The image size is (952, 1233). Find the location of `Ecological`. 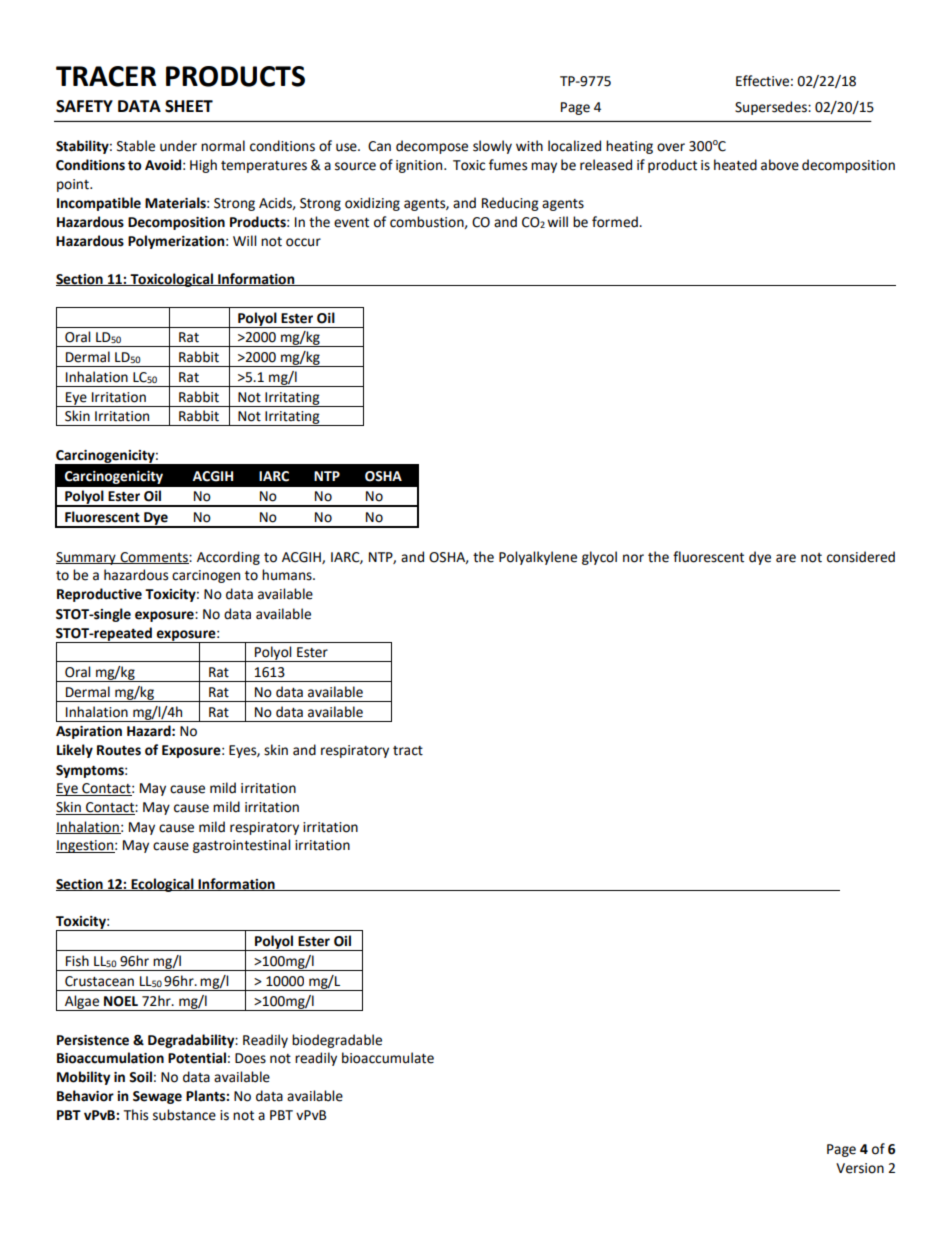

Ecological is located at coordinates (162, 885).
